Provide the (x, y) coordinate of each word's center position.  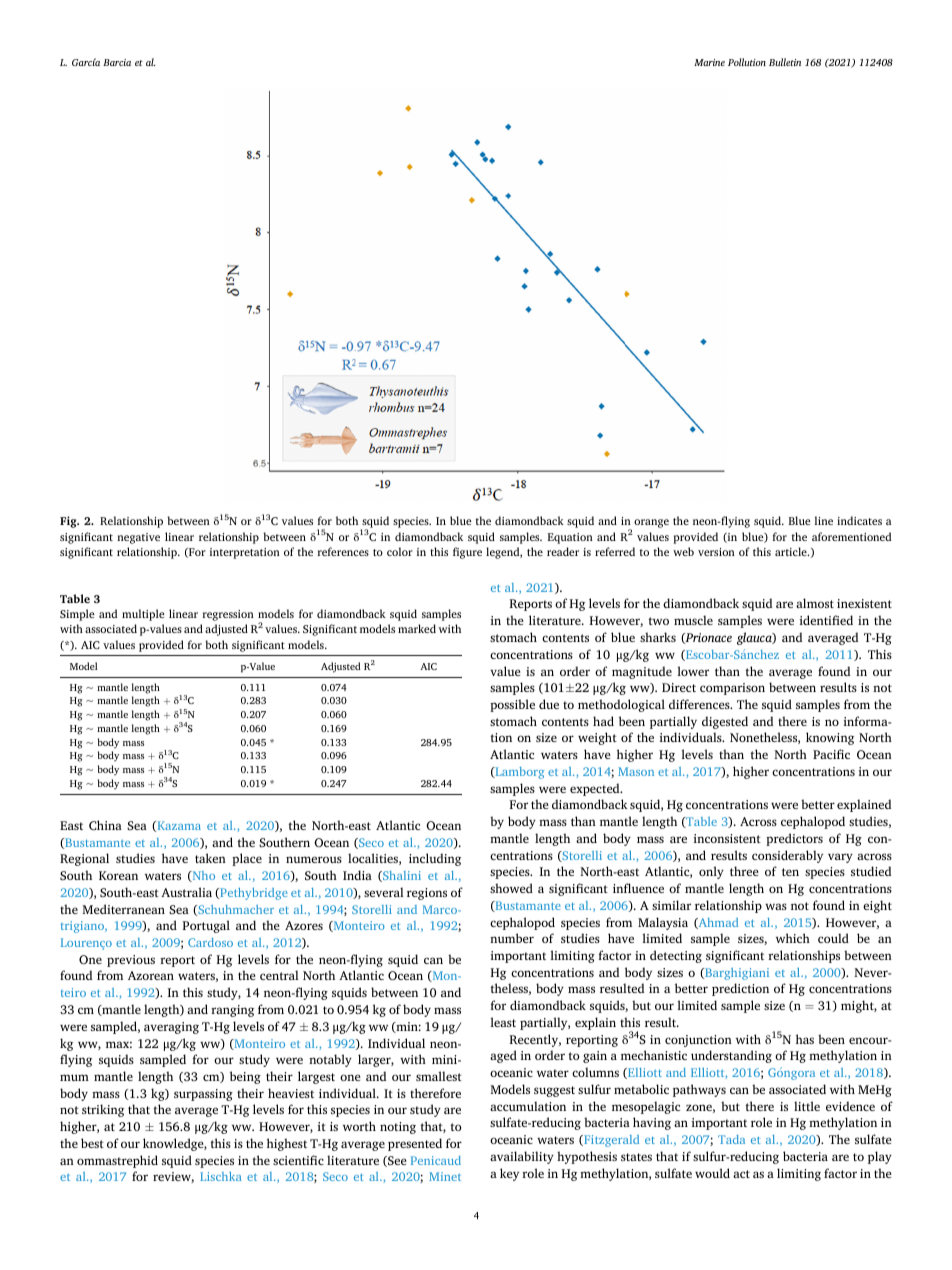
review (173, 1177)
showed (511, 888)
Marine (709, 62)
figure (467, 553)
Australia (186, 892)
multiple (143, 615)
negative (138, 538)
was (776, 906)
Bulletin (785, 62)
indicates (859, 520)
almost (815, 603)
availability (522, 1157)
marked (417, 628)
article (792, 551)
